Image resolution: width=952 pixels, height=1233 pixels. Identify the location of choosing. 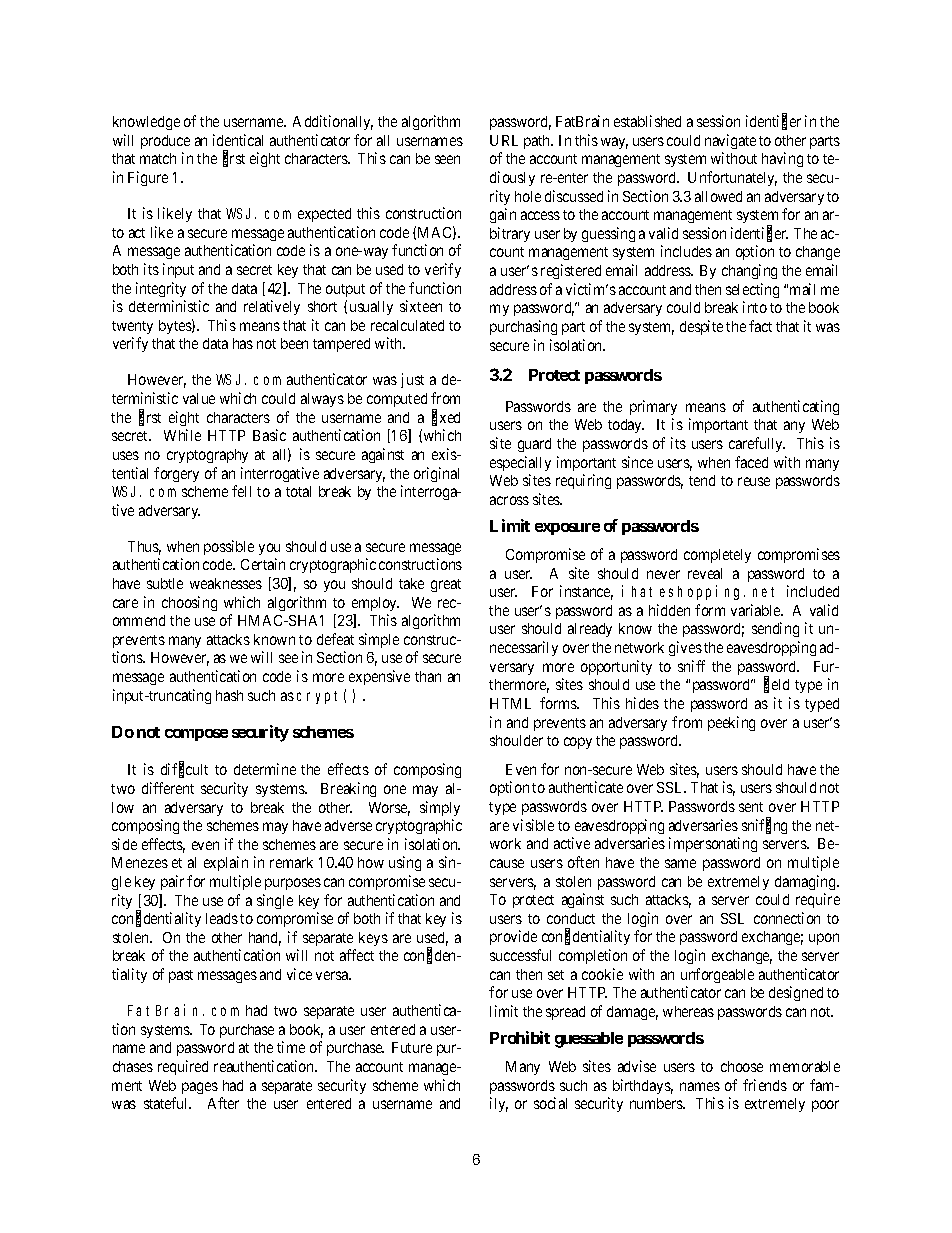
(189, 603).
